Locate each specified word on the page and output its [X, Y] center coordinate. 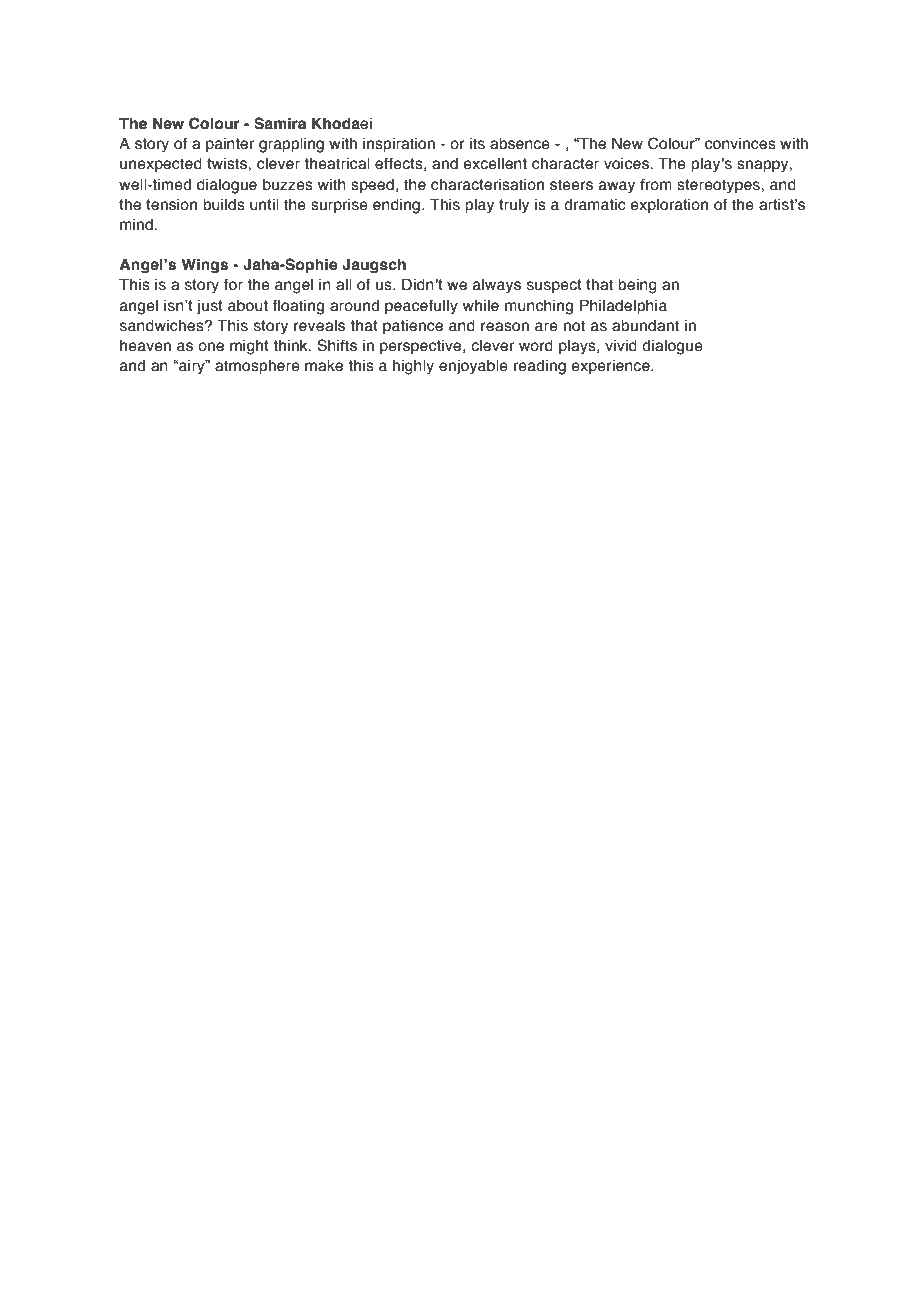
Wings [204, 265]
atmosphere [257, 367]
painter [230, 145]
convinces [740, 144]
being [637, 286]
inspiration [399, 145]
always [497, 286]
